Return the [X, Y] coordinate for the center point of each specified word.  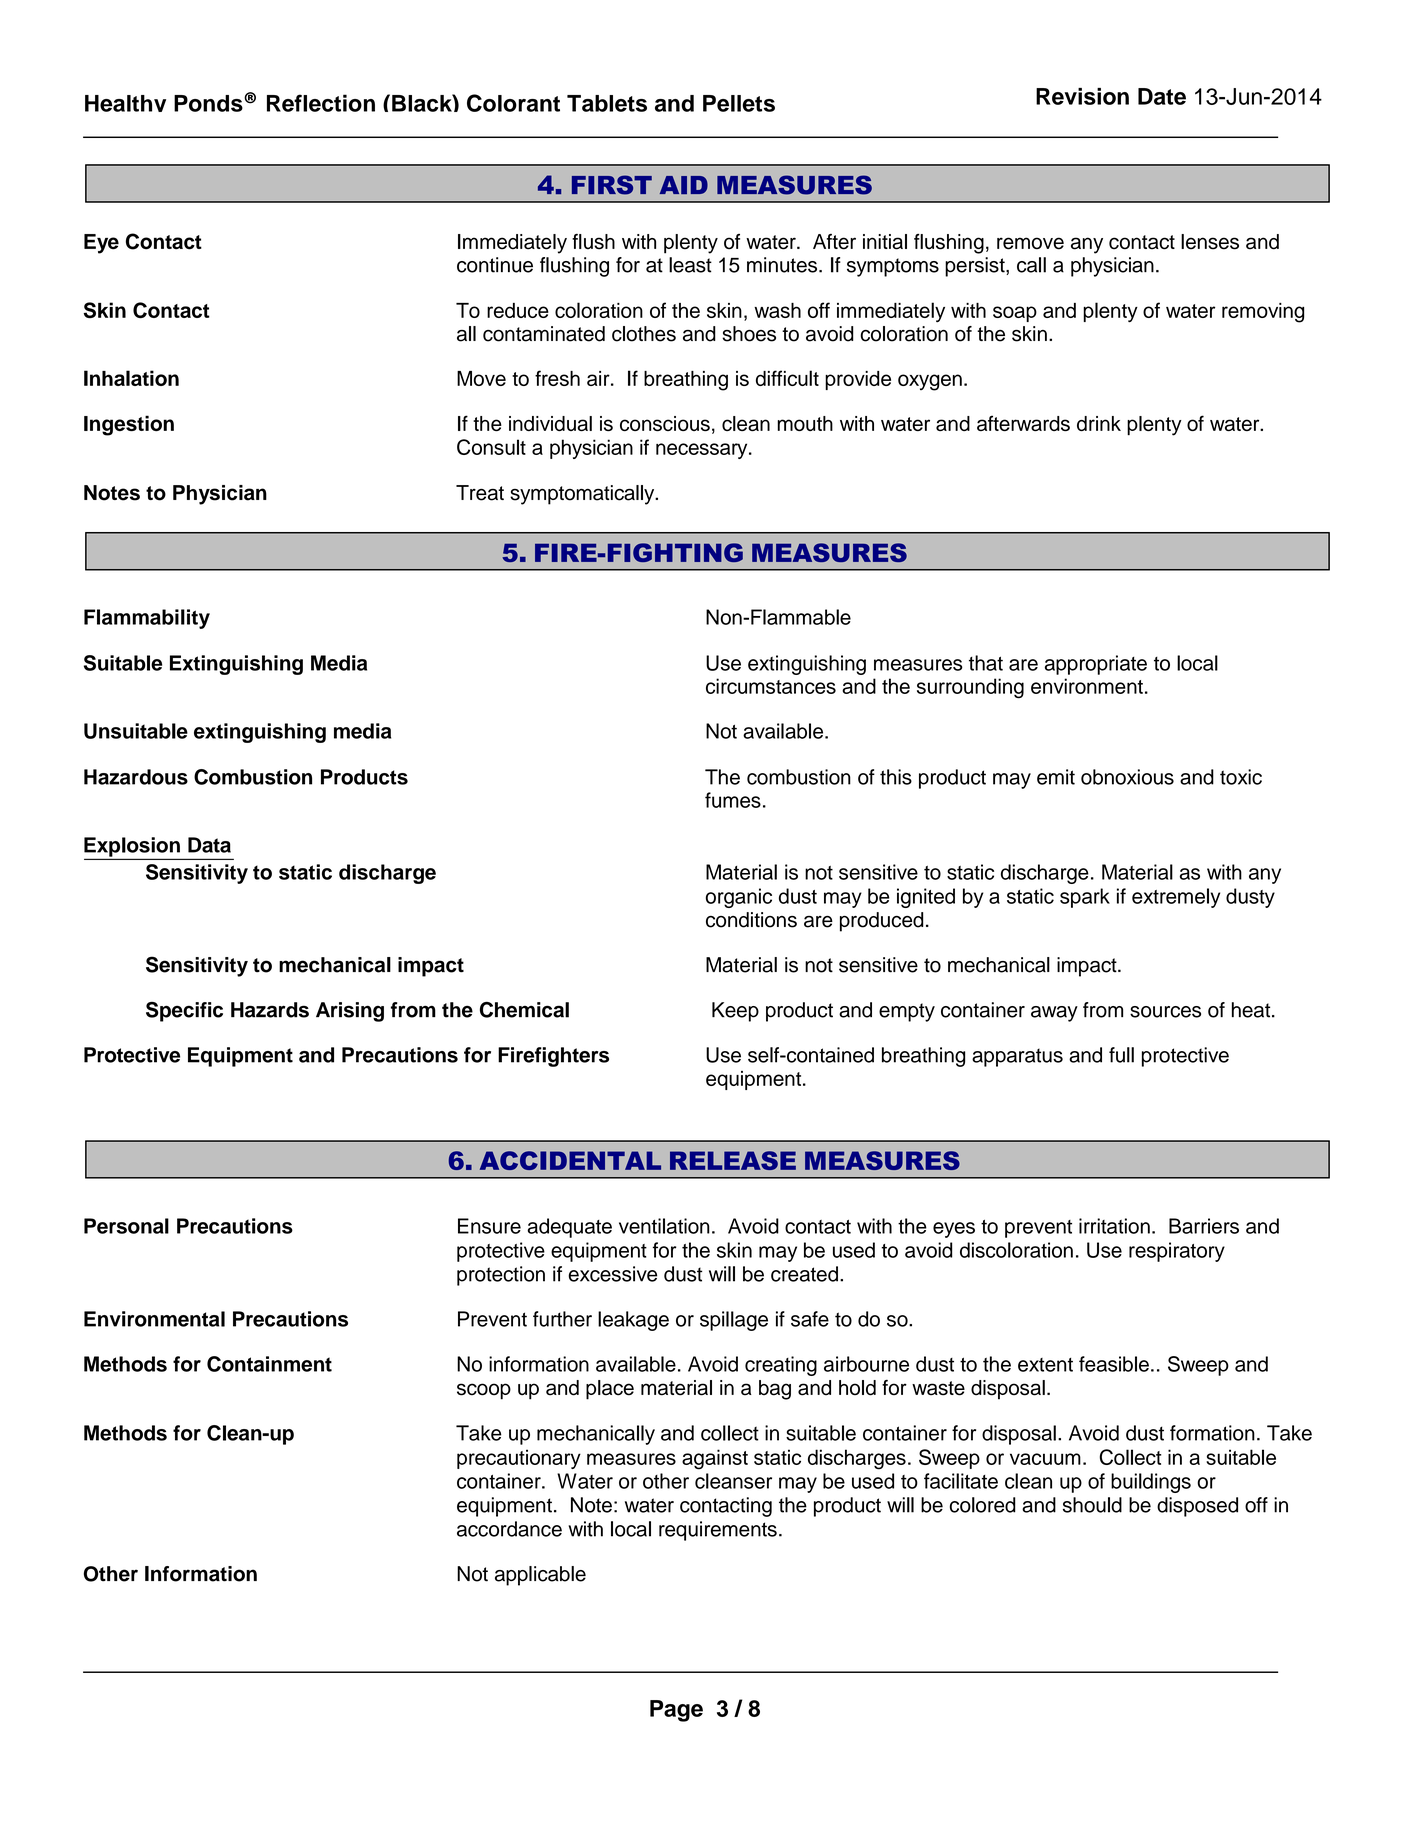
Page [676, 1711]
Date [1162, 96]
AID [684, 185]
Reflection [321, 103]
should [1092, 1505]
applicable [540, 1576]
